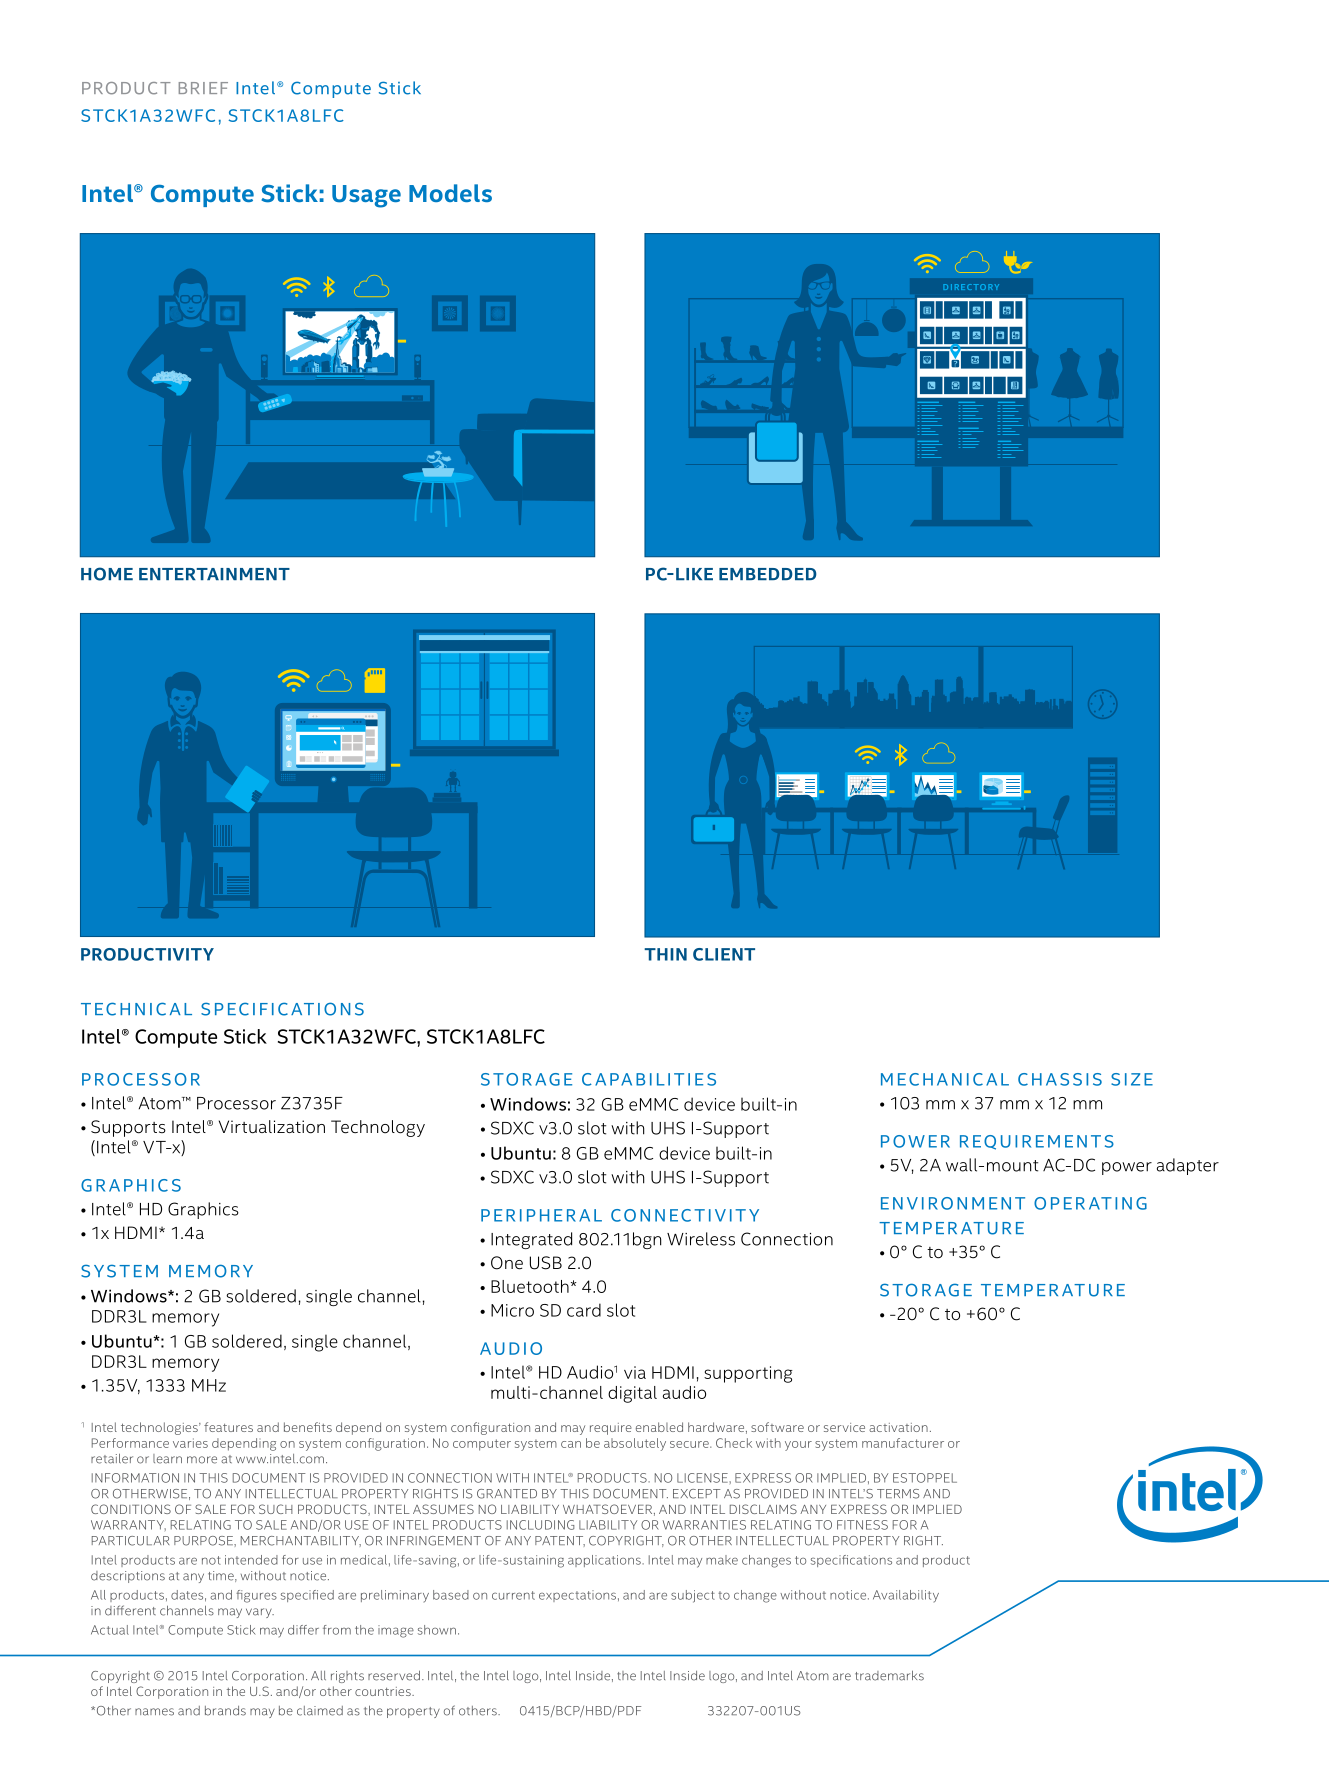 This screenshot has width=1329, height=1772. I want to click on Virtualization, so click(272, 1127).
